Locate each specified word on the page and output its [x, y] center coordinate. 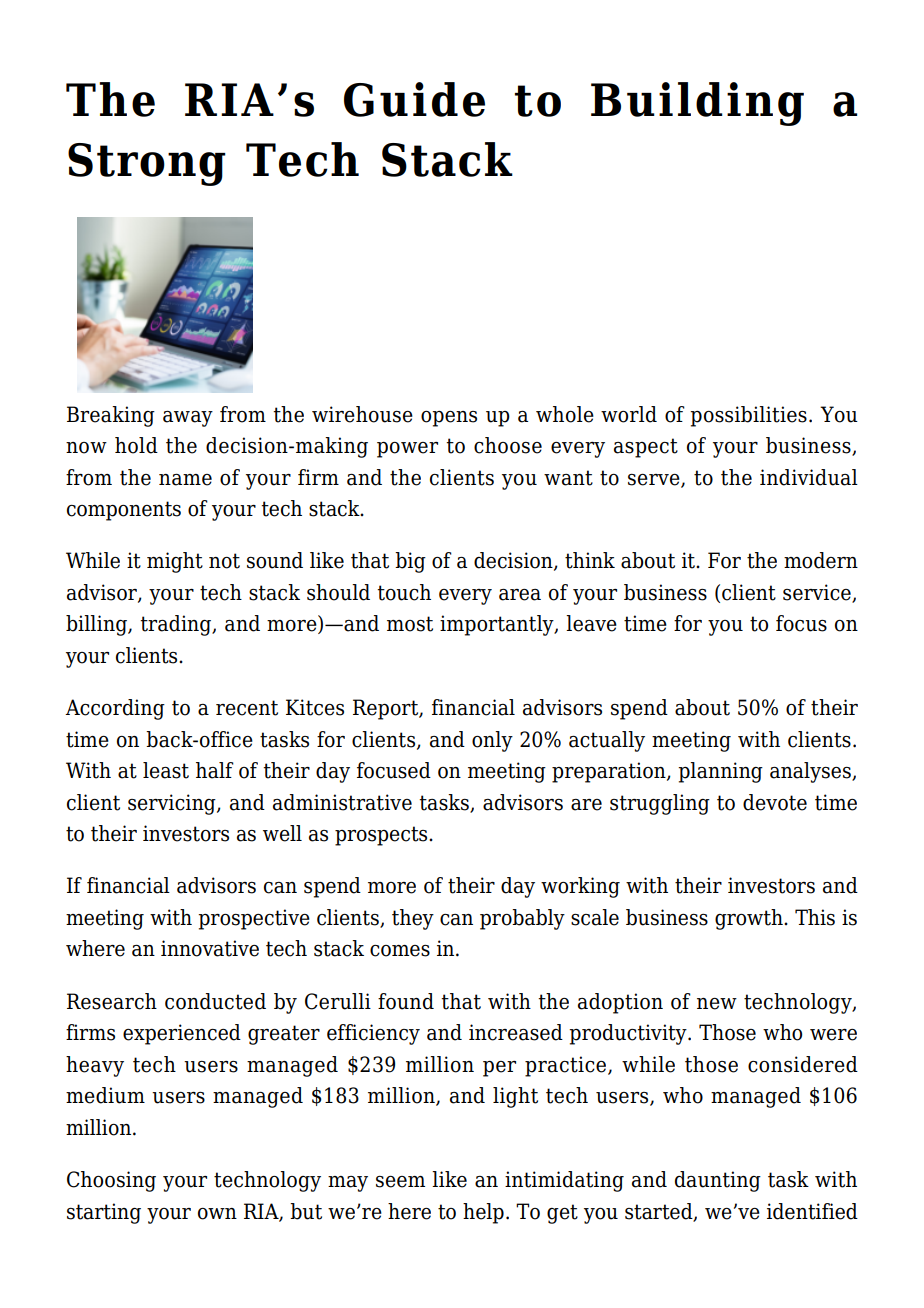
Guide [414, 99]
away [188, 419]
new [717, 1004]
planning [720, 772]
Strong [147, 164]
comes [400, 951]
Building [697, 104]
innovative [210, 948]
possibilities [748, 416]
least [166, 770]
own [217, 1214]
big [410, 562]
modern [821, 560]
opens [449, 419]
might [175, 562]
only [492, 741]
